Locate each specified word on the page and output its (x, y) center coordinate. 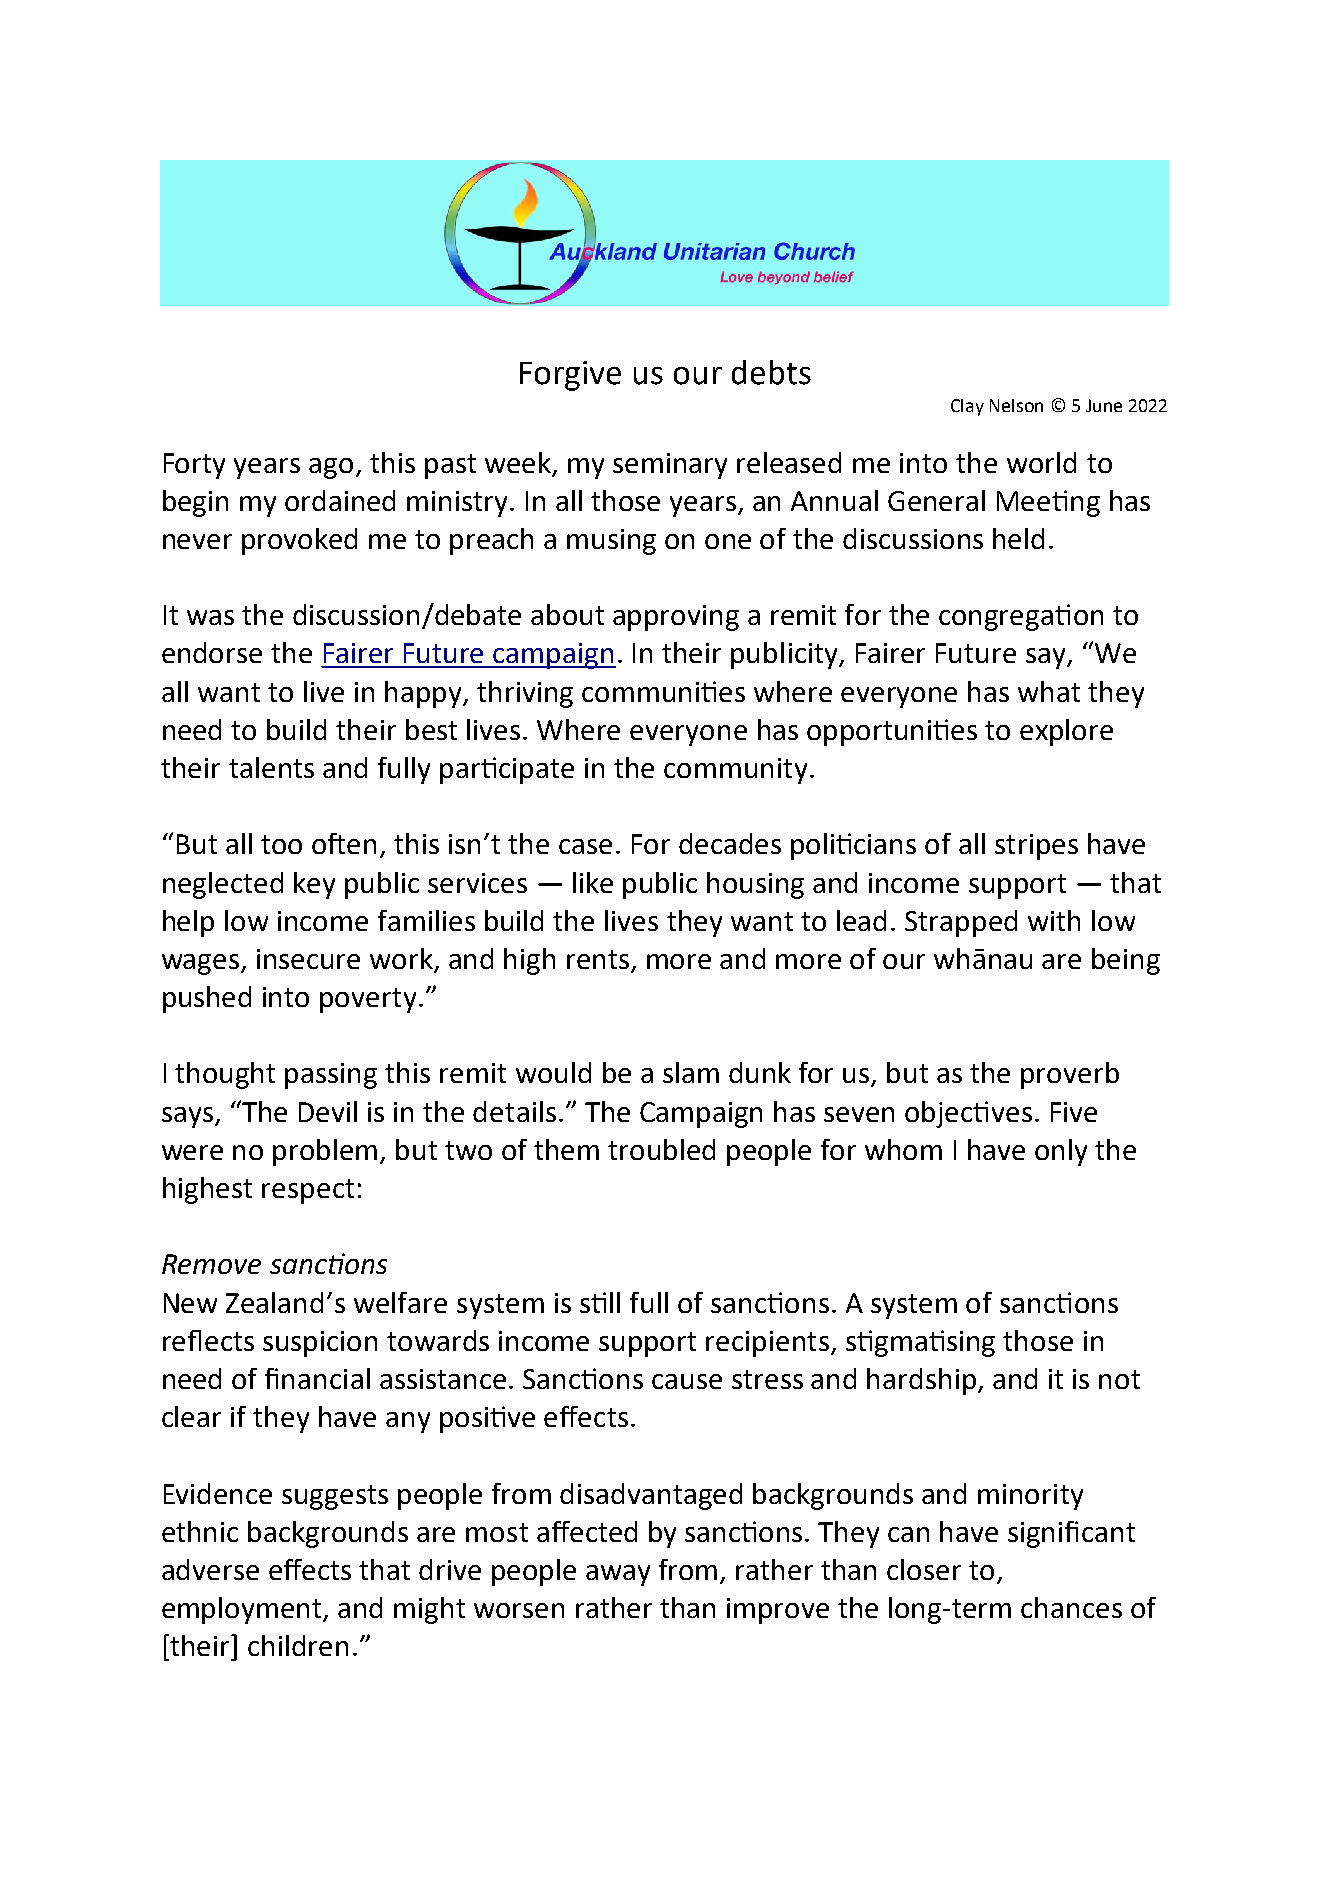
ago (331, 468)
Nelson (1016, 405)
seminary (670, 466)
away (618, 1575)
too (281, 844)
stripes (1036, 847)
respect (308, 1191)
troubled (661, 1149)
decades (730, 843)
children (298, 1645)
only (1061, 1152)
